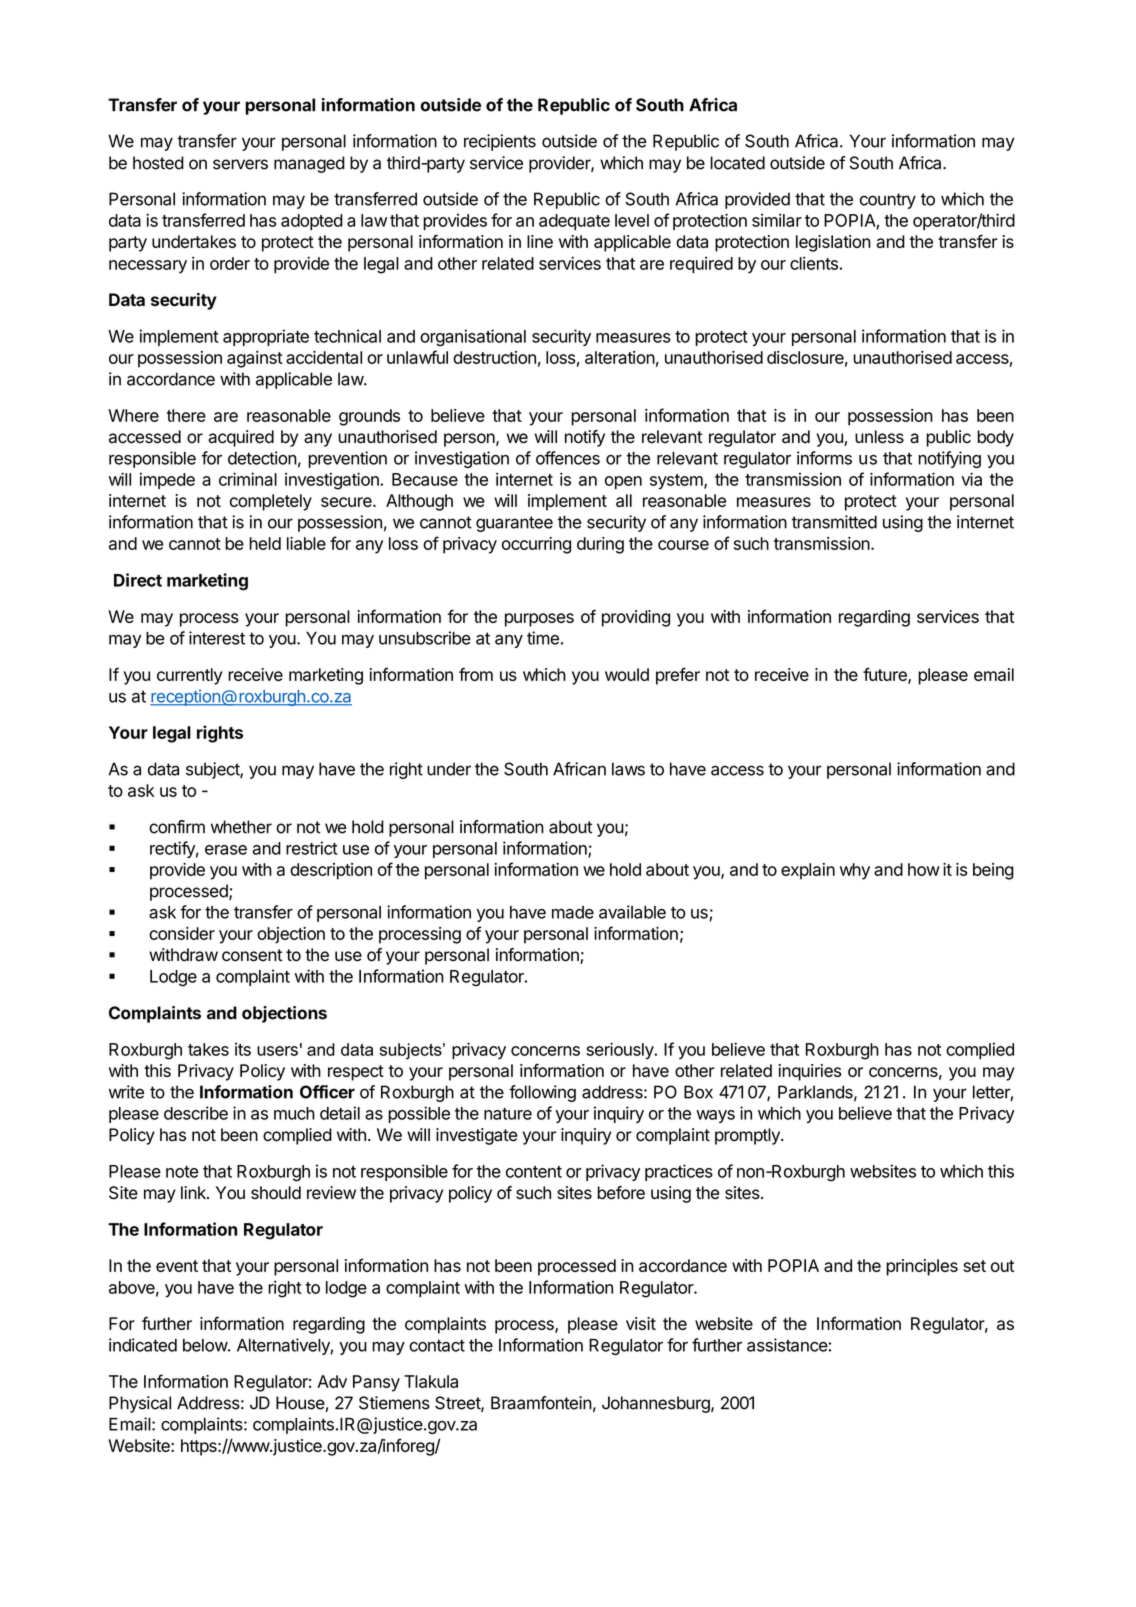 This screenshot has height=1607, width=1136. I want to click on adequate, so click(574, 222).
